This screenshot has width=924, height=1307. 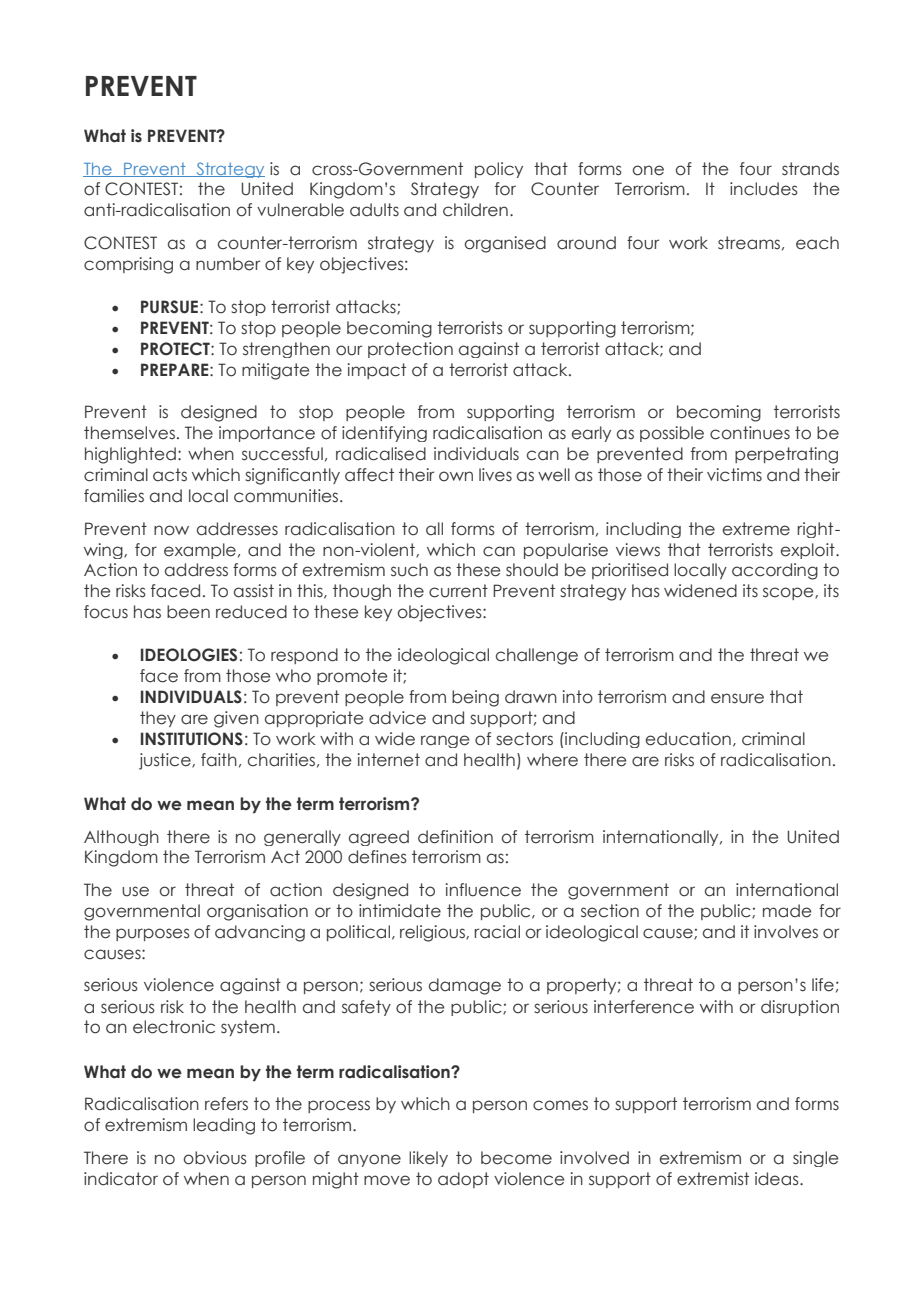 I want to click on includes, so click(x=764, y=189).
